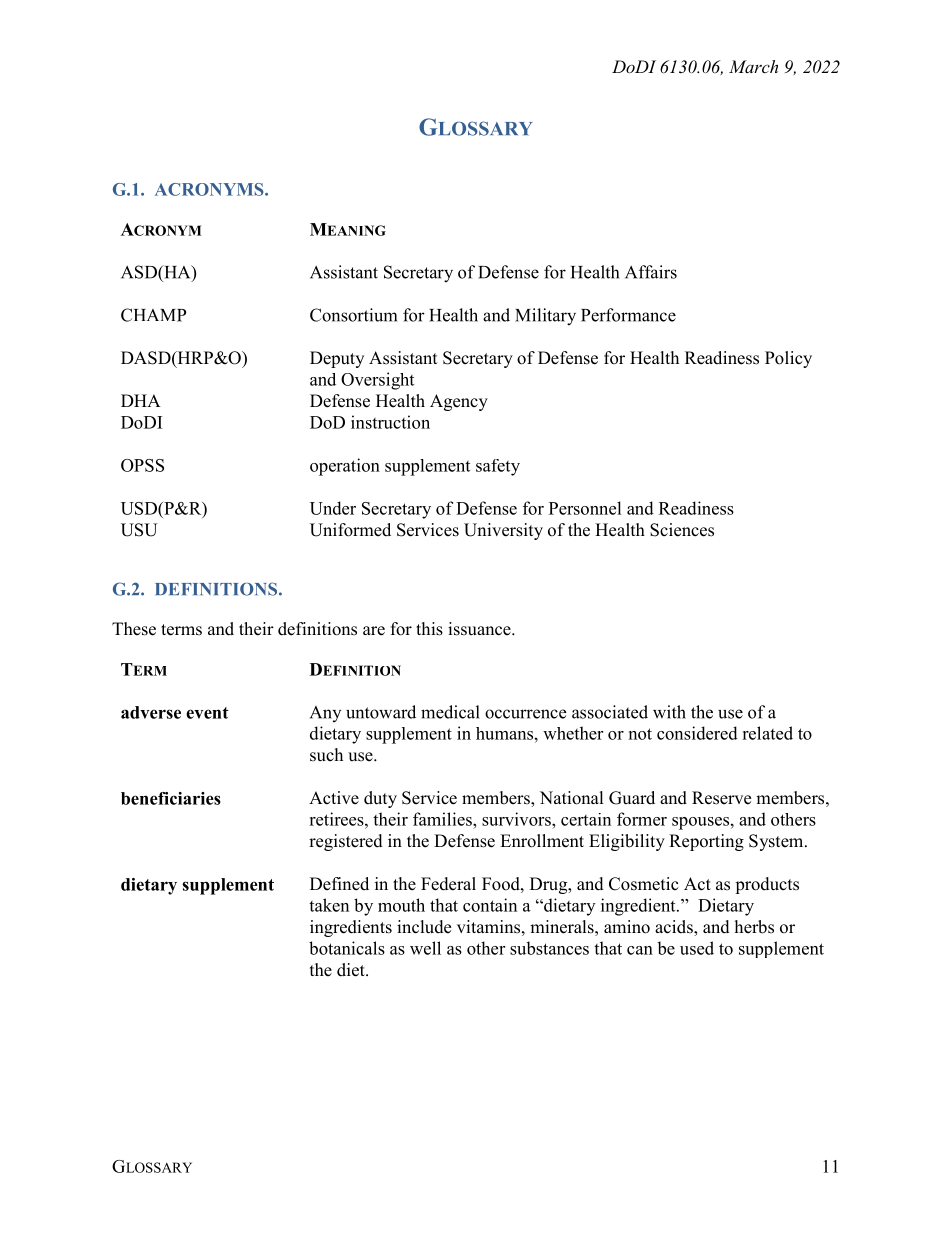  Describe the element at coordinates (753, 66) in the page. I see `March` at that location.
